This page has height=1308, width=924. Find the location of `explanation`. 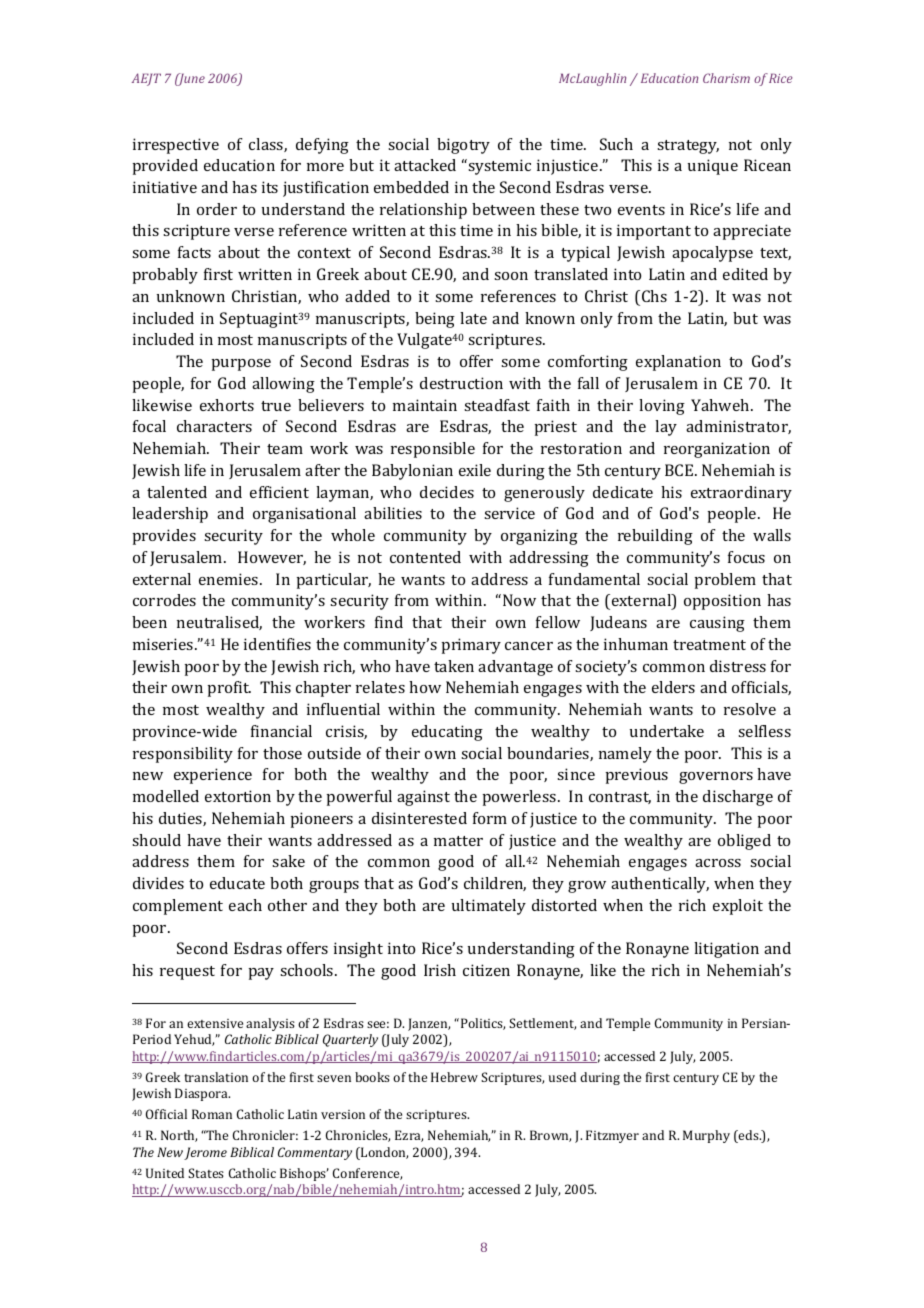

explanation is located at coordinates (678, 363).
